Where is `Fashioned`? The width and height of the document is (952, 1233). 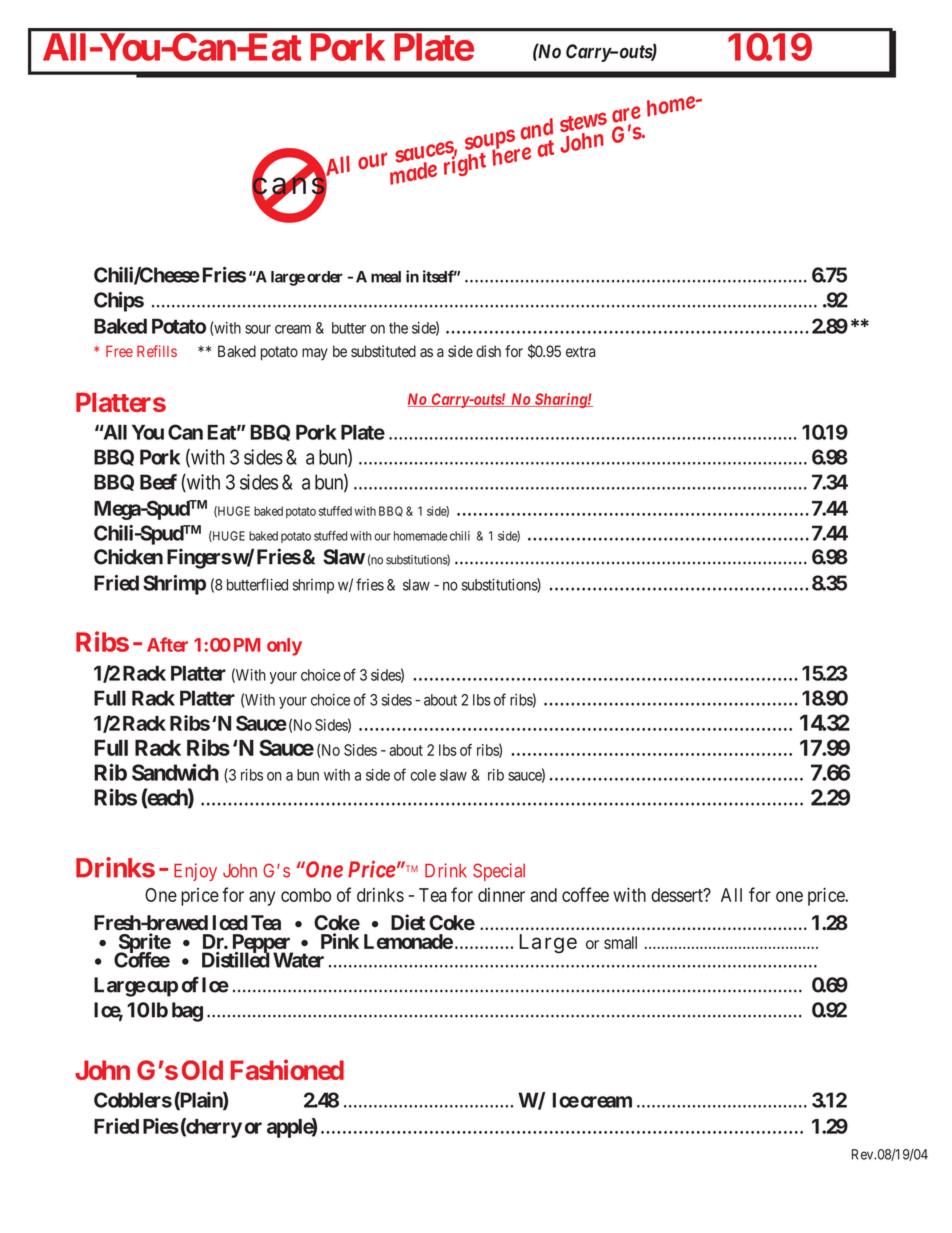 Fashioned is located at coordinates (287, 1069).
